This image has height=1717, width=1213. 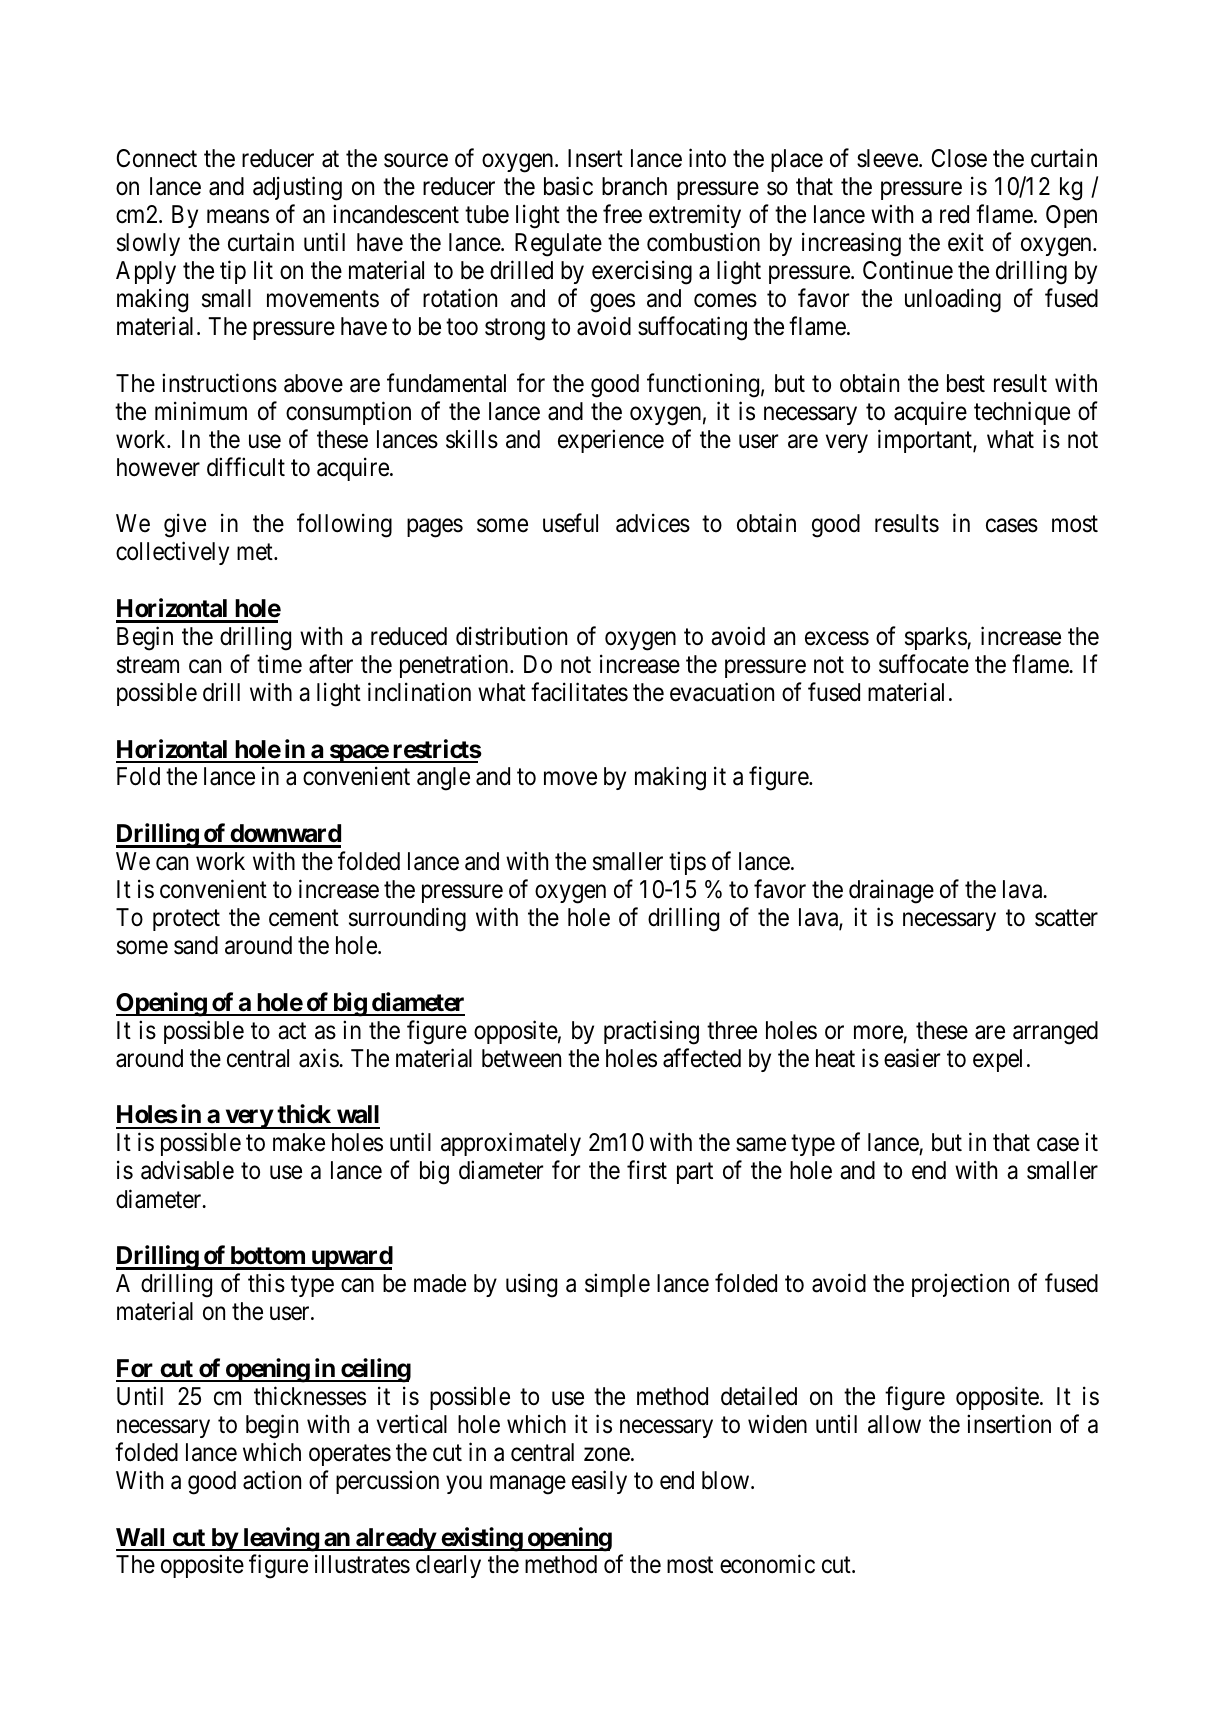 I want to click on easily, so click(x=599, y=1482).
